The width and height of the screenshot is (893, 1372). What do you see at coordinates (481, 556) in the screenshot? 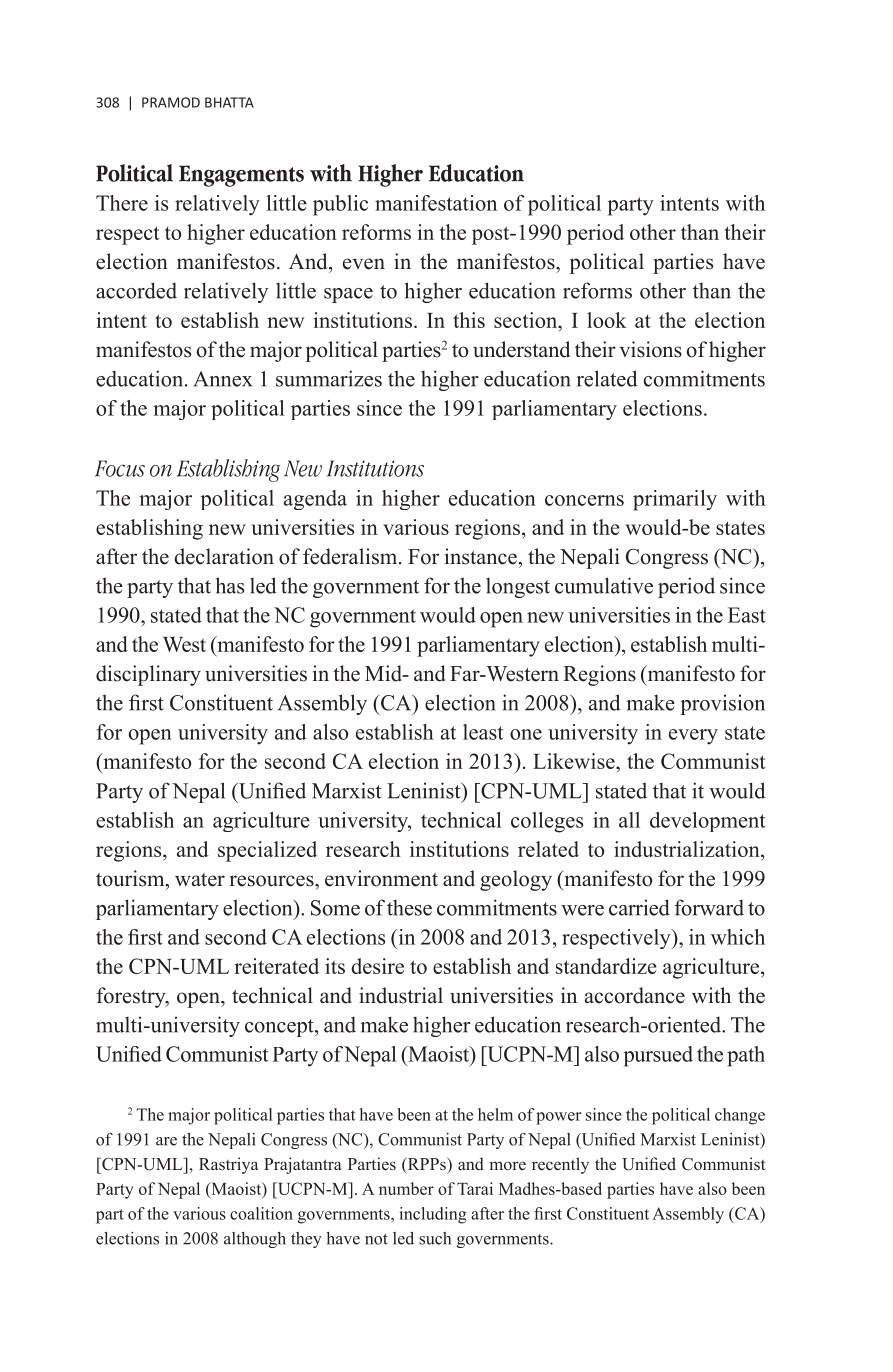
I see `instance` at bounding box center [481, 556].
